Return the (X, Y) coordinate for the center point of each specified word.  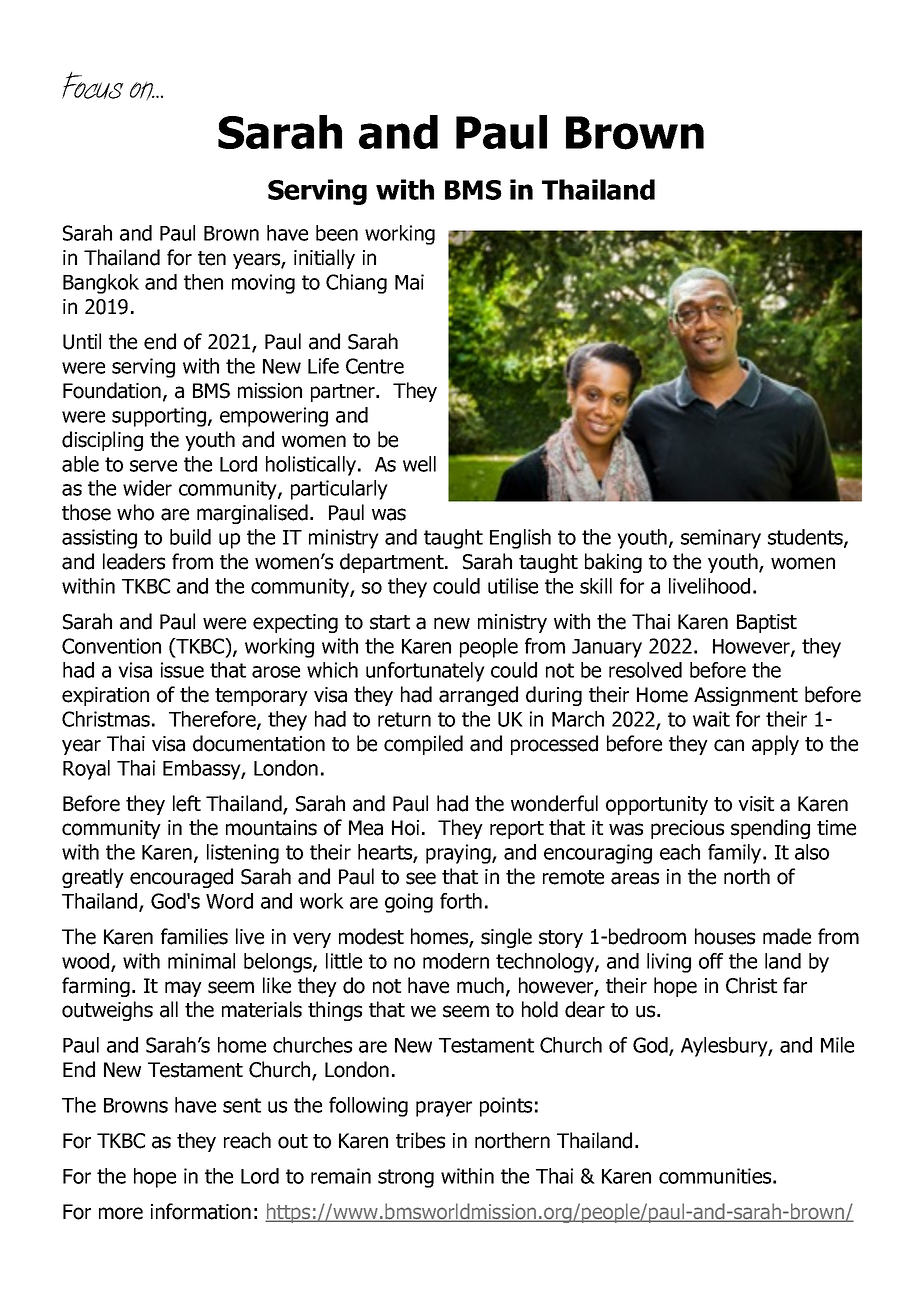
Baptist (767, 623)
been (337, 233)
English (520, 539)
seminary (721, 539)
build (190, 537)
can (729, 745)
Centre (375, 366)
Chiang (356, 284)
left (187, 803)
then (203, 282)
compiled (423, 745)
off (711, 961)
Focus (92, 85)
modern (456, 961)
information (201, 1211)
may (183, 989)
